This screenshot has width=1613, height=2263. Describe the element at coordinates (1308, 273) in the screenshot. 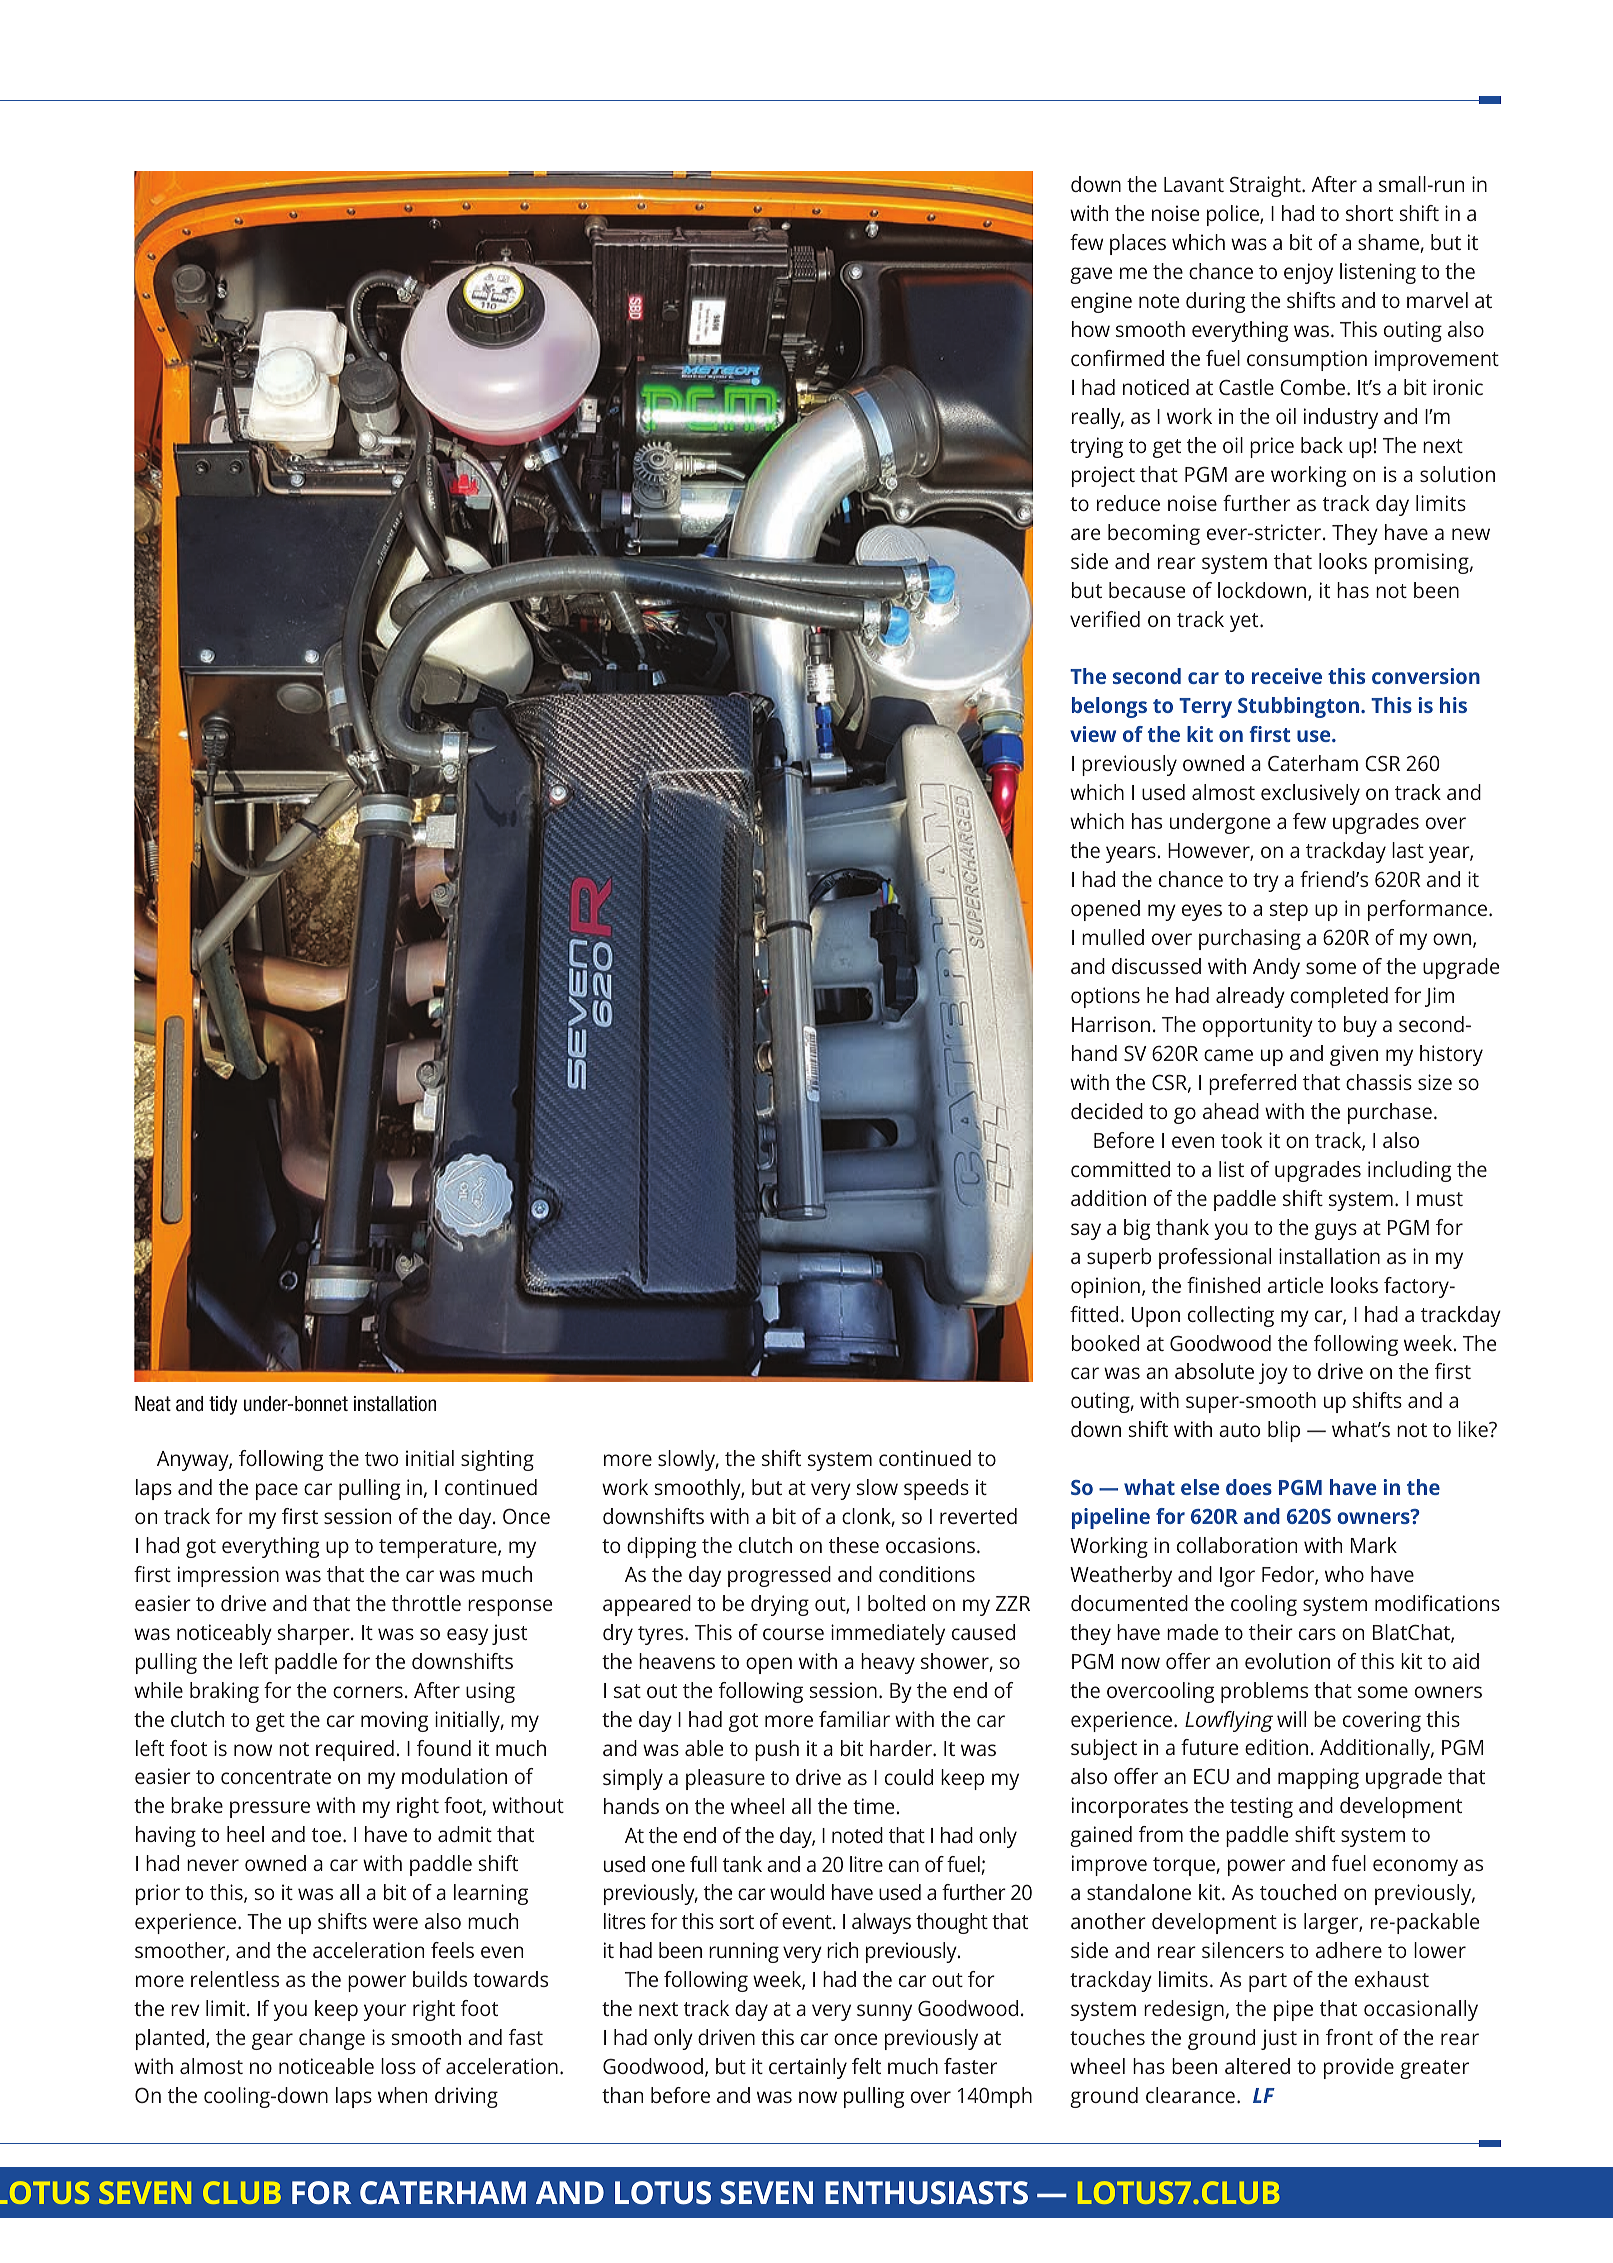

I see `enjoy` at that location.
